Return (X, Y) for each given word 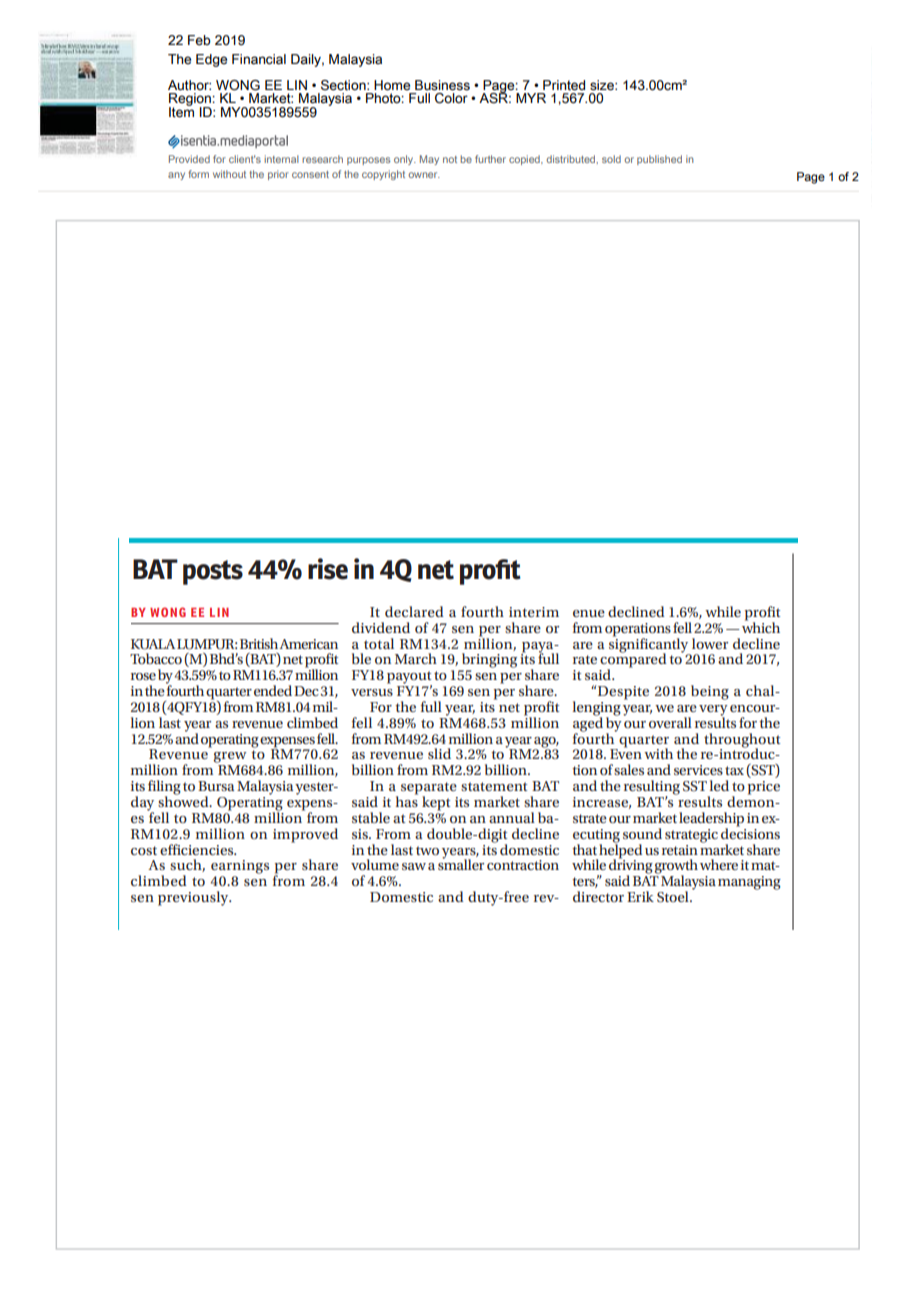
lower (710, 643)
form (198, 174)
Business (442, 85)
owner (424, 175)
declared (414, 611)
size (603, 85)
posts (213, 572)
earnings (240, 867)
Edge (211, 60)
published (659, 160)
